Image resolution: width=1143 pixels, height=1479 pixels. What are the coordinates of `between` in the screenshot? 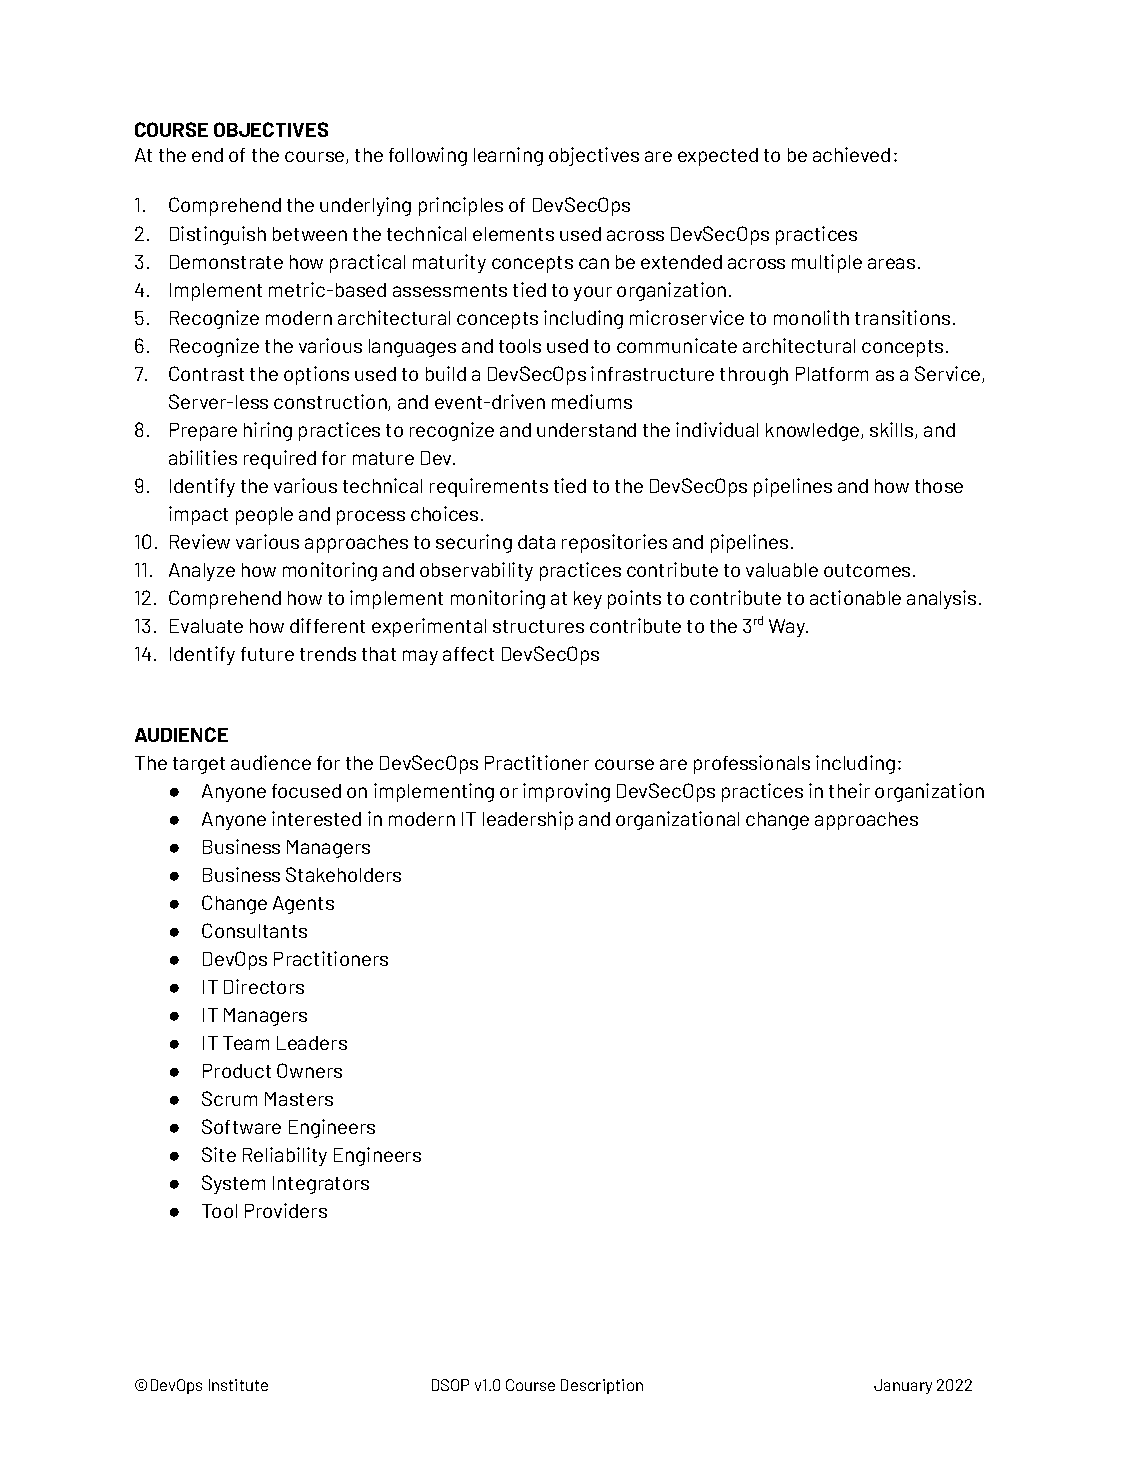 It's located at (310, 234).
